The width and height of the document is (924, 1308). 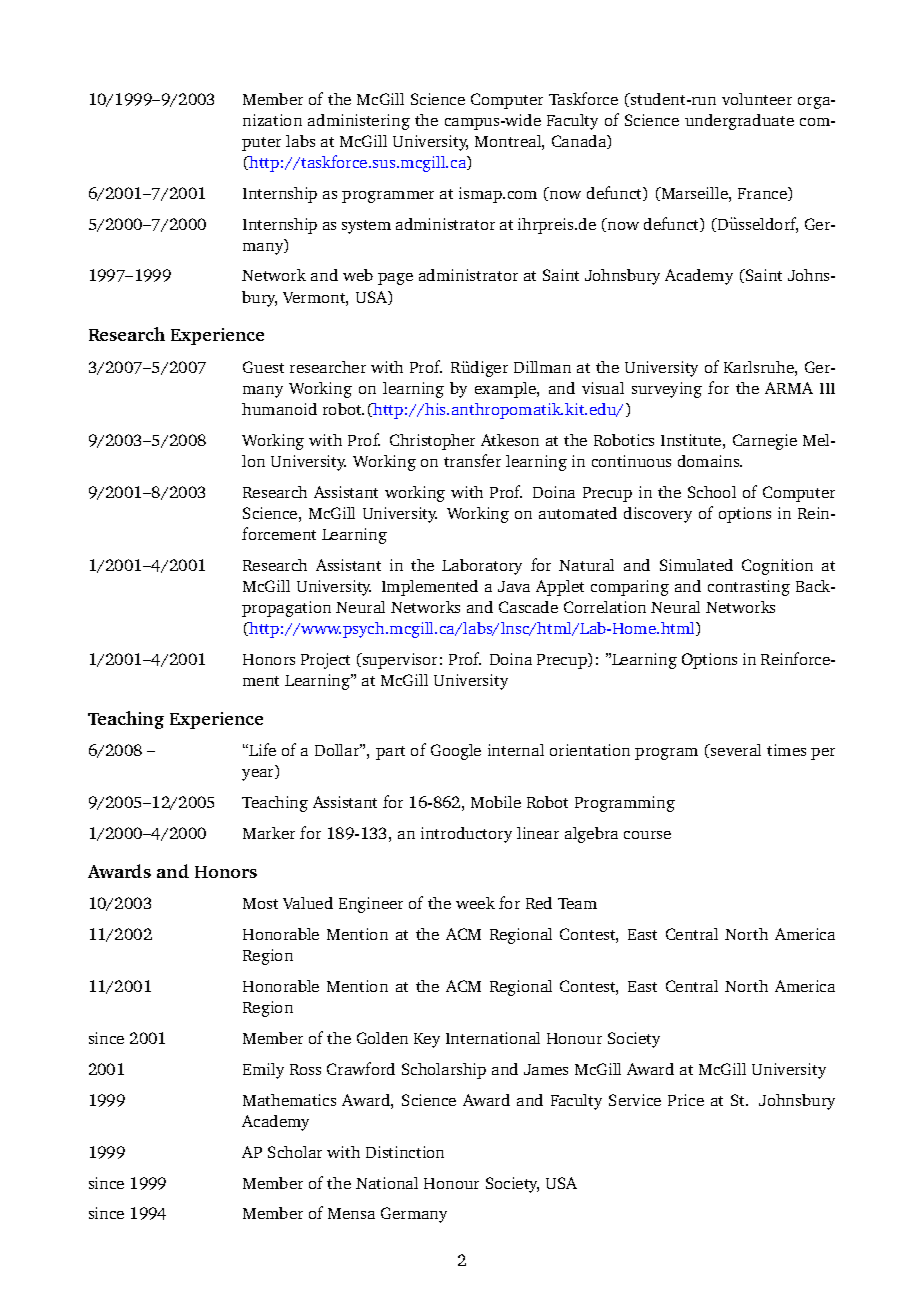 I want to click on part, so click(x=390, y=753).
